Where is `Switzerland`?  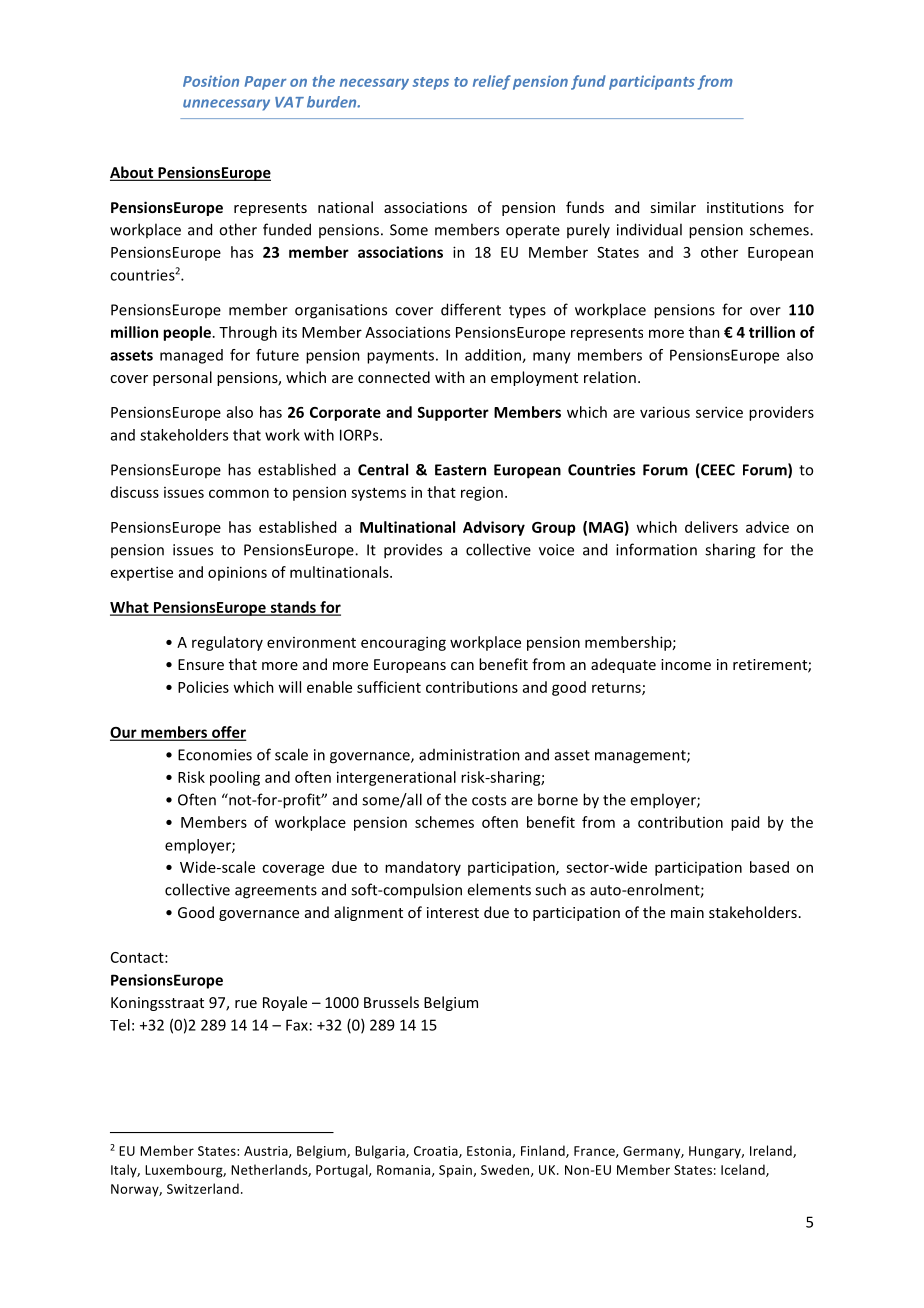
Switzerland is located at coordinates (203, 1188).
